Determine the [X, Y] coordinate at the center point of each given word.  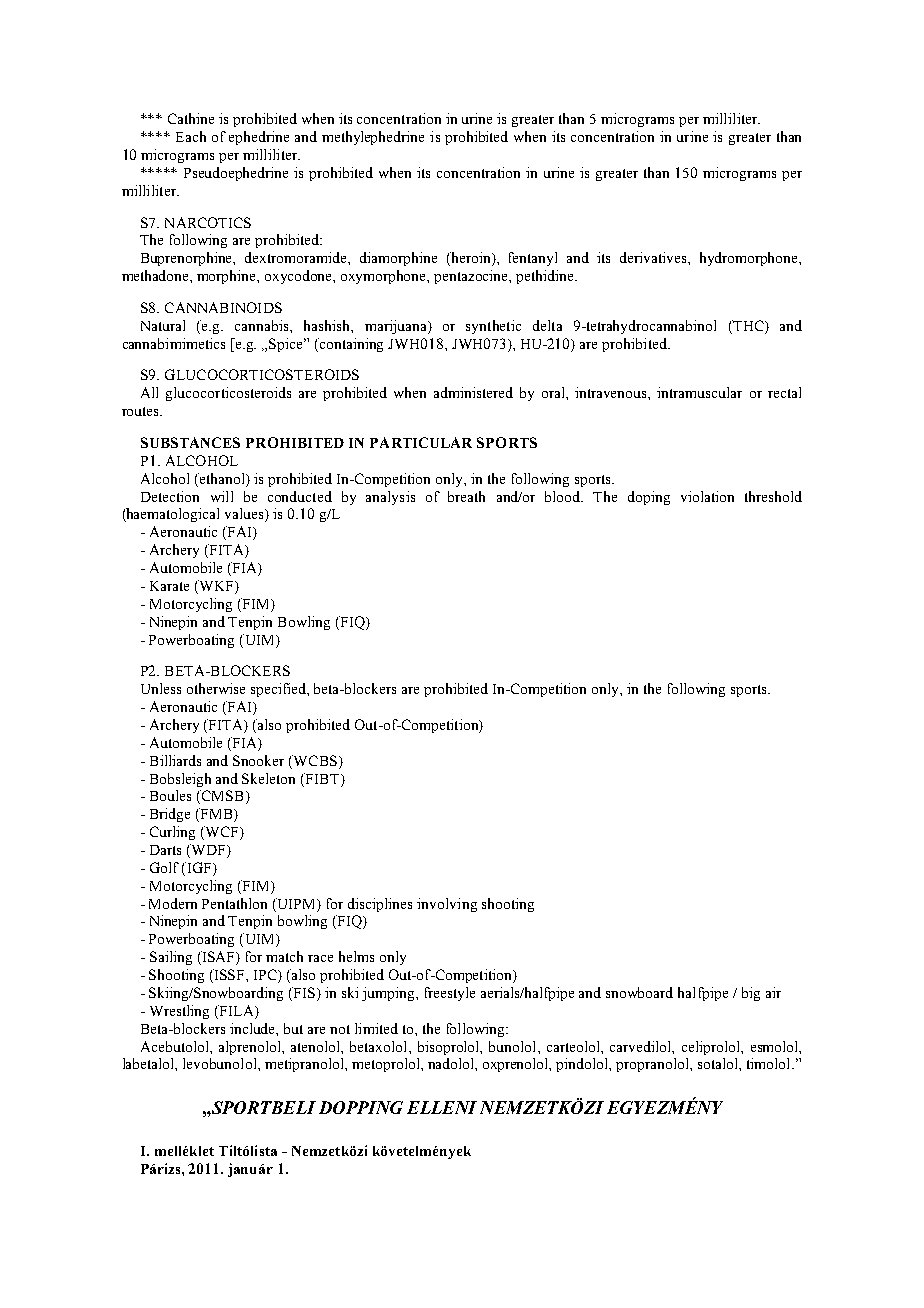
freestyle [450, 994]
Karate [169, 586]
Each [191, 136]
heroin [471, 259]
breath [466, 496]
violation [707, 496]
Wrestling [179, 1012]
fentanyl [533, 259]
